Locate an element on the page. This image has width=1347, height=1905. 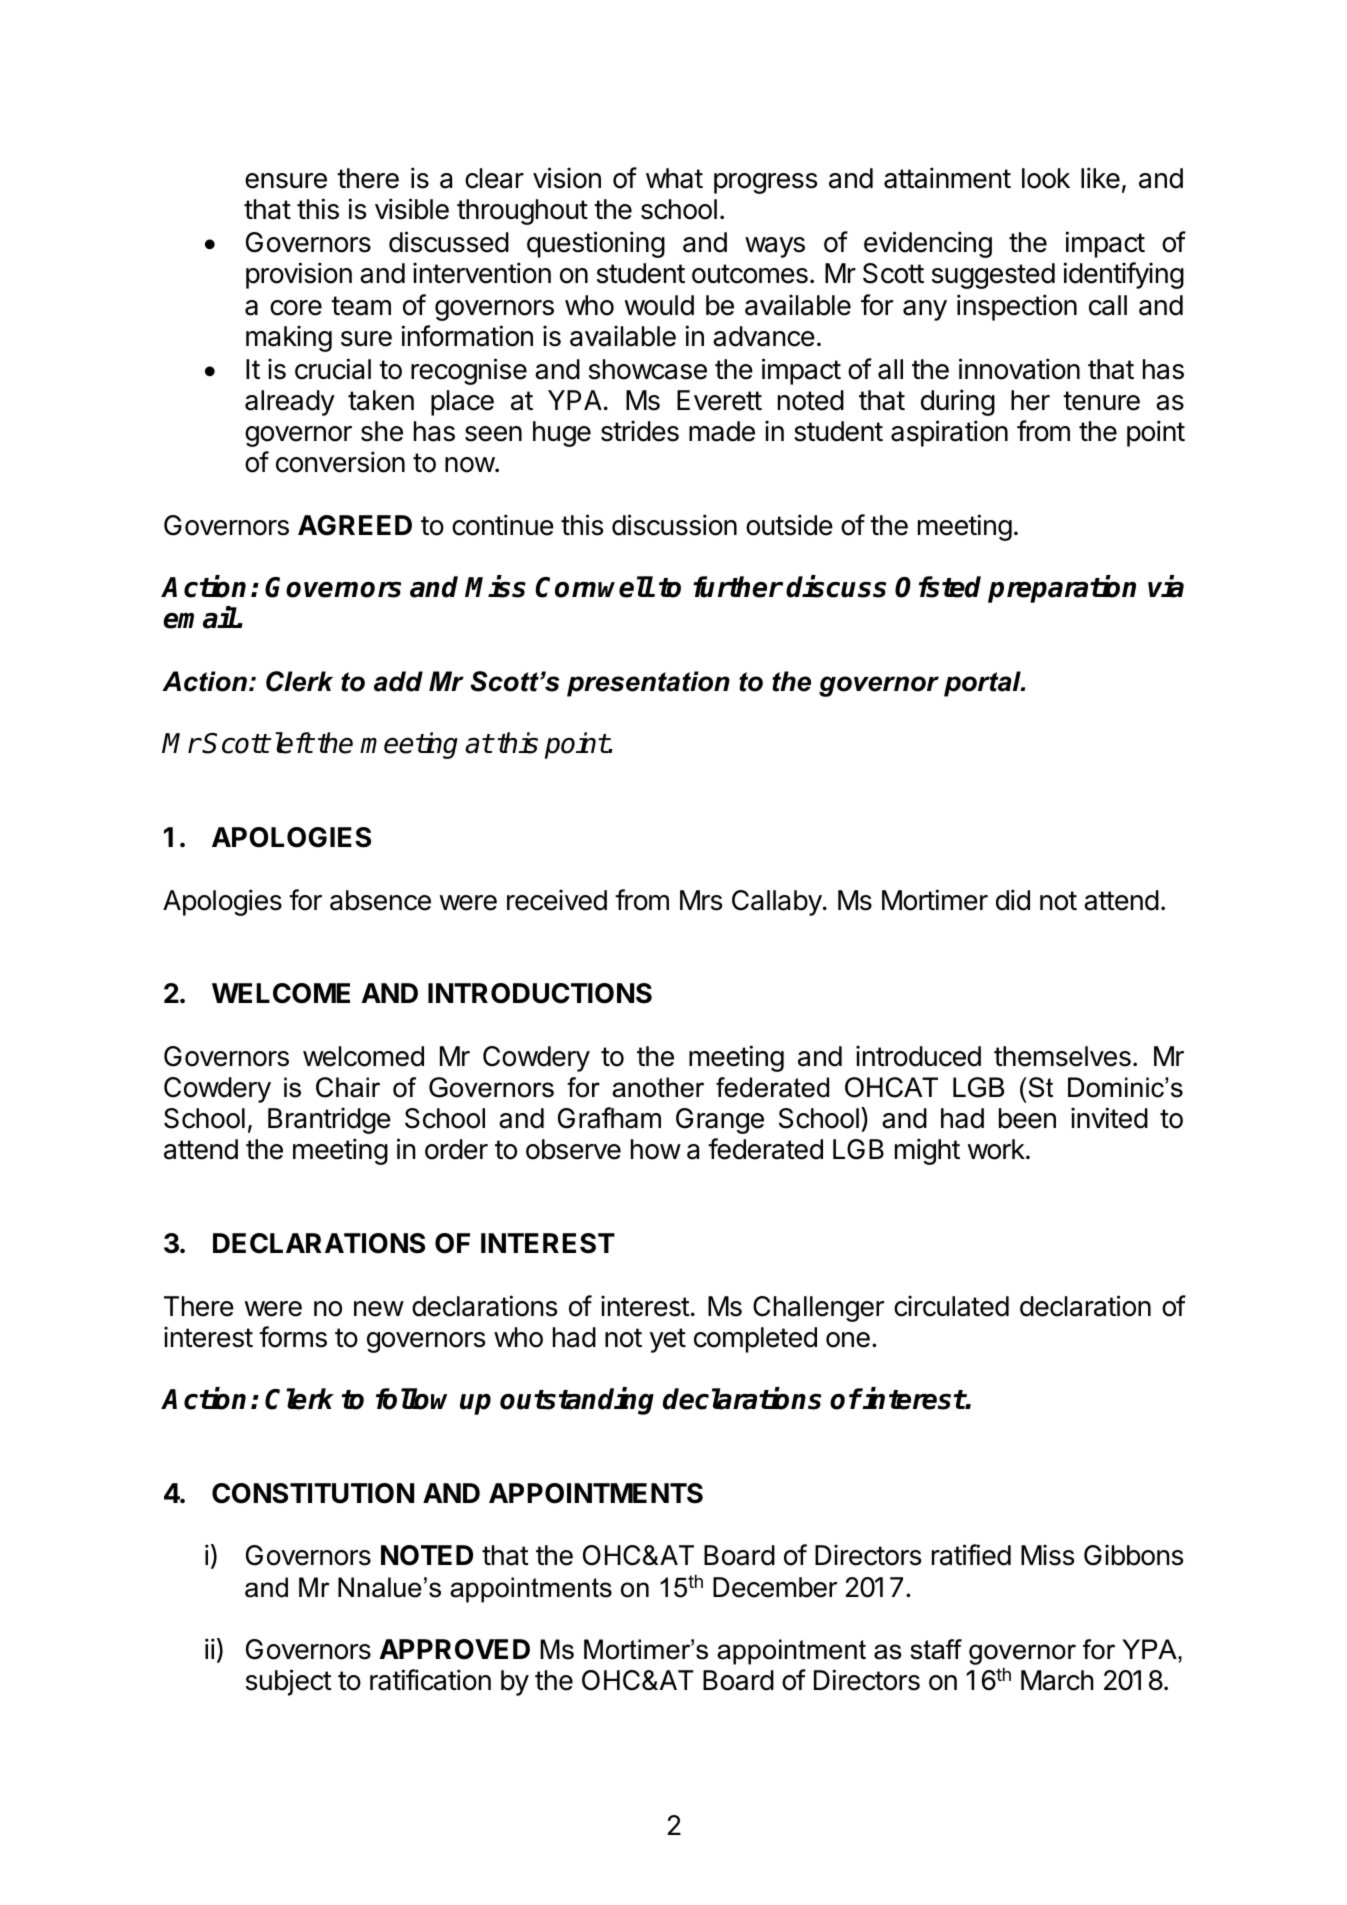
Mrs is located at coordinates (701, 900).
